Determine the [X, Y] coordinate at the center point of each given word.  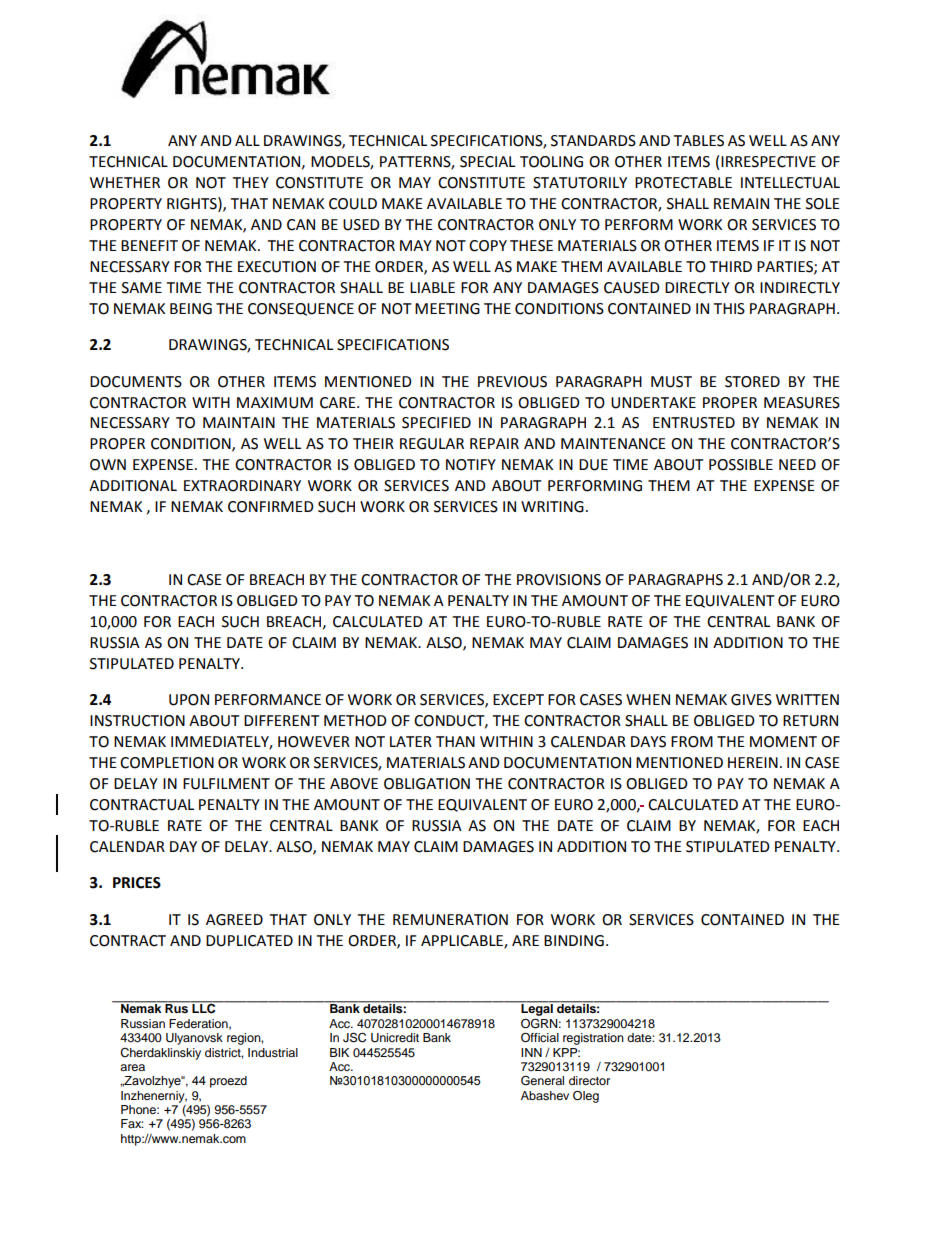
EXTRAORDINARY [242, 486]
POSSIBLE [741, 465]
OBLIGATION [427, 784]
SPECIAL [487, 162]
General [542, 1080]
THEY [251, 182]
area [132, 1067]
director [589, 1080]
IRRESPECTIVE [768, 162]
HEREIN [753, 762]
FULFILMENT [226, 784]
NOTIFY [471, 465]
